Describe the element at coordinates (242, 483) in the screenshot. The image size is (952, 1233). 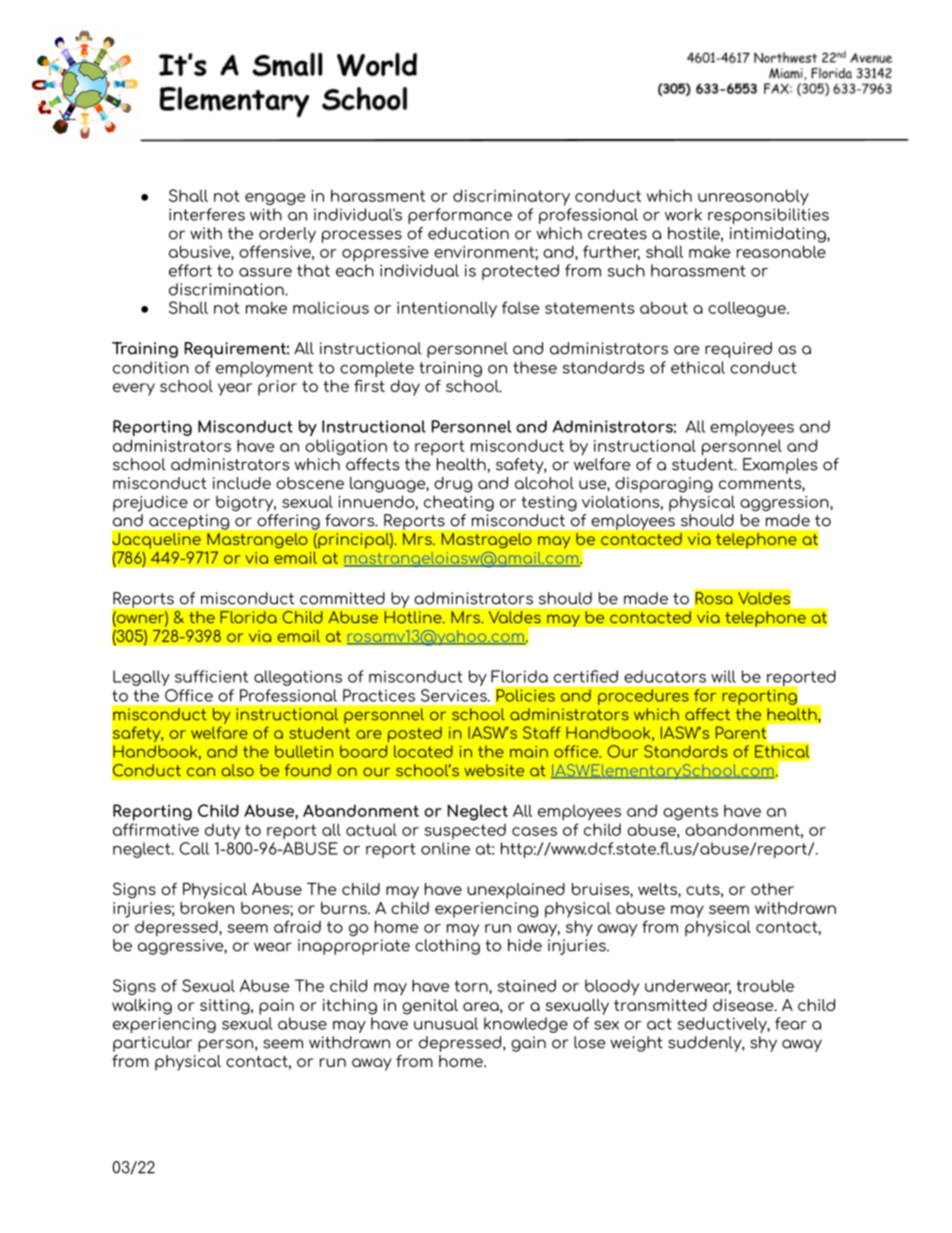
I see `include` at that location.
